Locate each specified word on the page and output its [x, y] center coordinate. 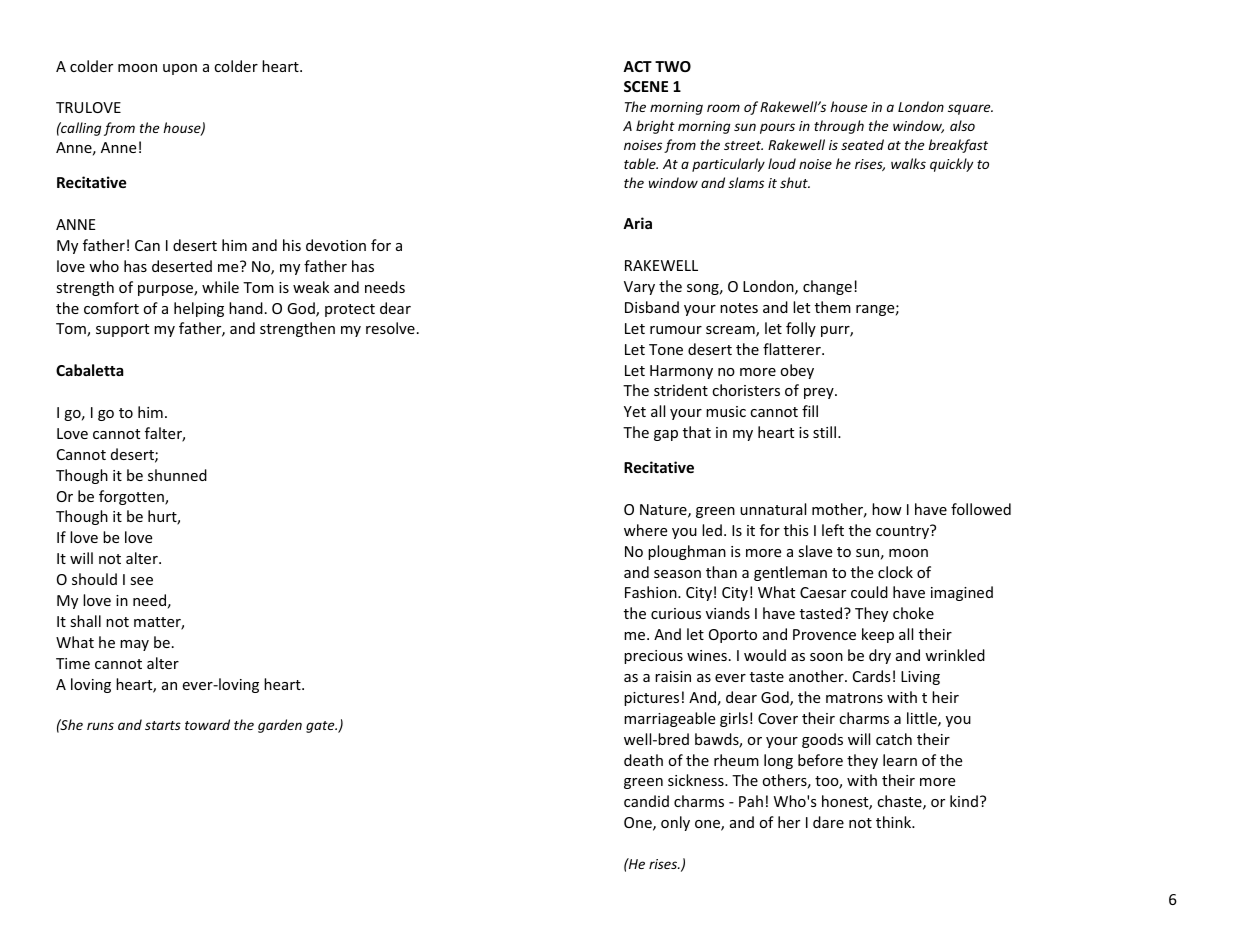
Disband [652, 307]
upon [180, 69]
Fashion [652, 592]
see [141, 581]
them [833, 307]
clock [895, 572]
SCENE [646, 86]
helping [199, 309]
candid [646, 801]
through [839, 127]
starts [163, 725]
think [895, 822]
